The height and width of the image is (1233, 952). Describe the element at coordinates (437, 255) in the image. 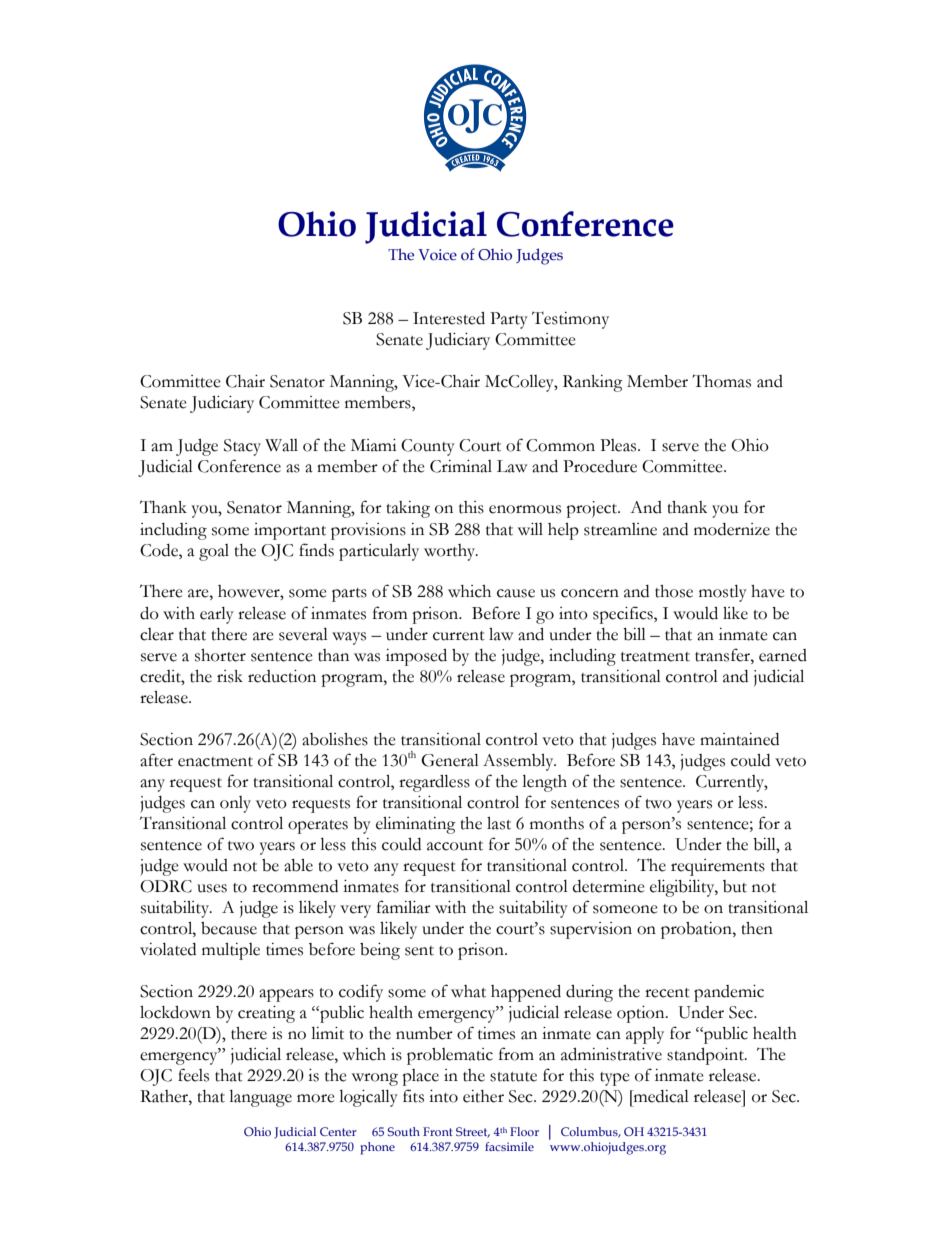

I see `Voice` at that location.
